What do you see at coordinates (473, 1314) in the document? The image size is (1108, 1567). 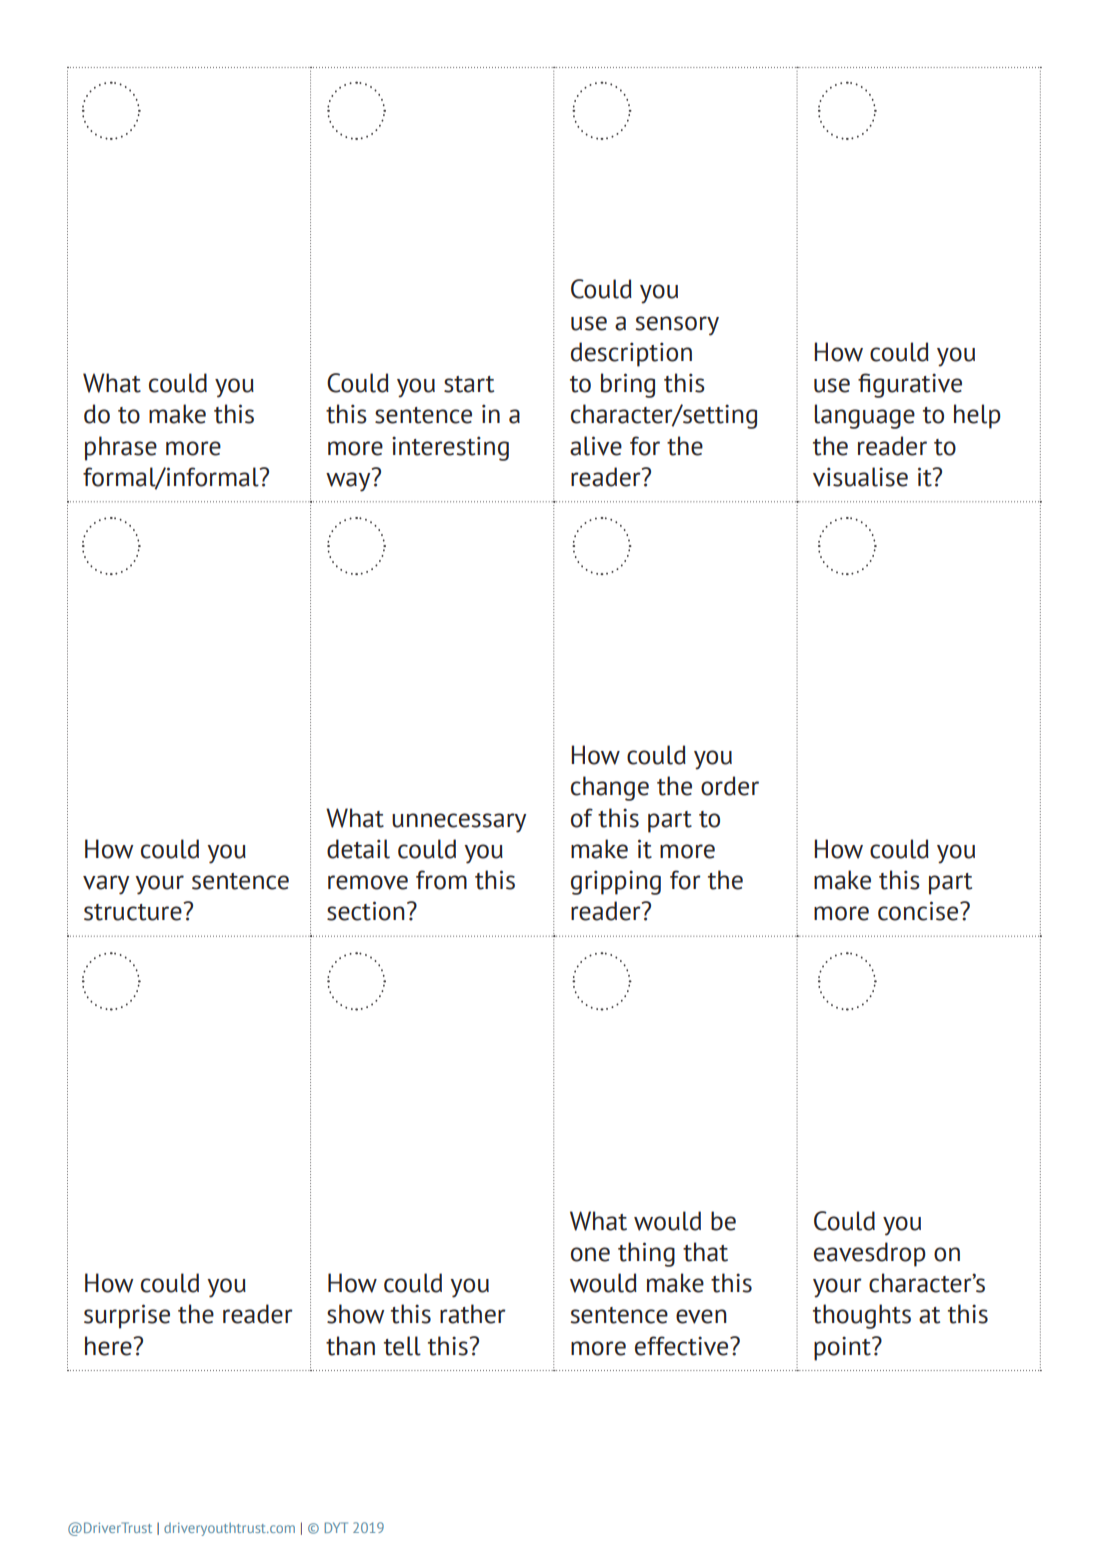 I see `rather` at bounding box center [473, 1314].
